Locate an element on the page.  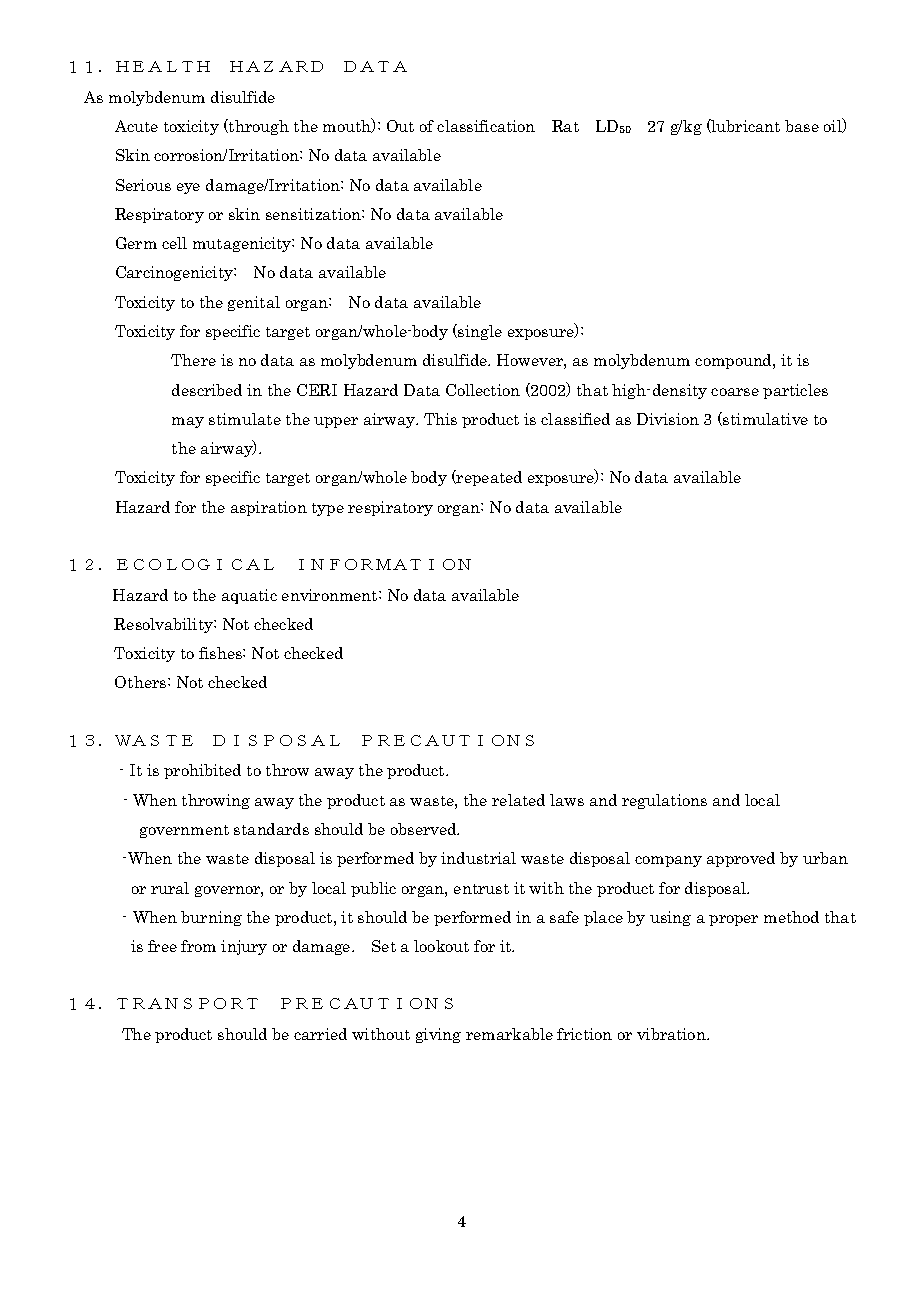
Division is located at coordinates (668, 419).
